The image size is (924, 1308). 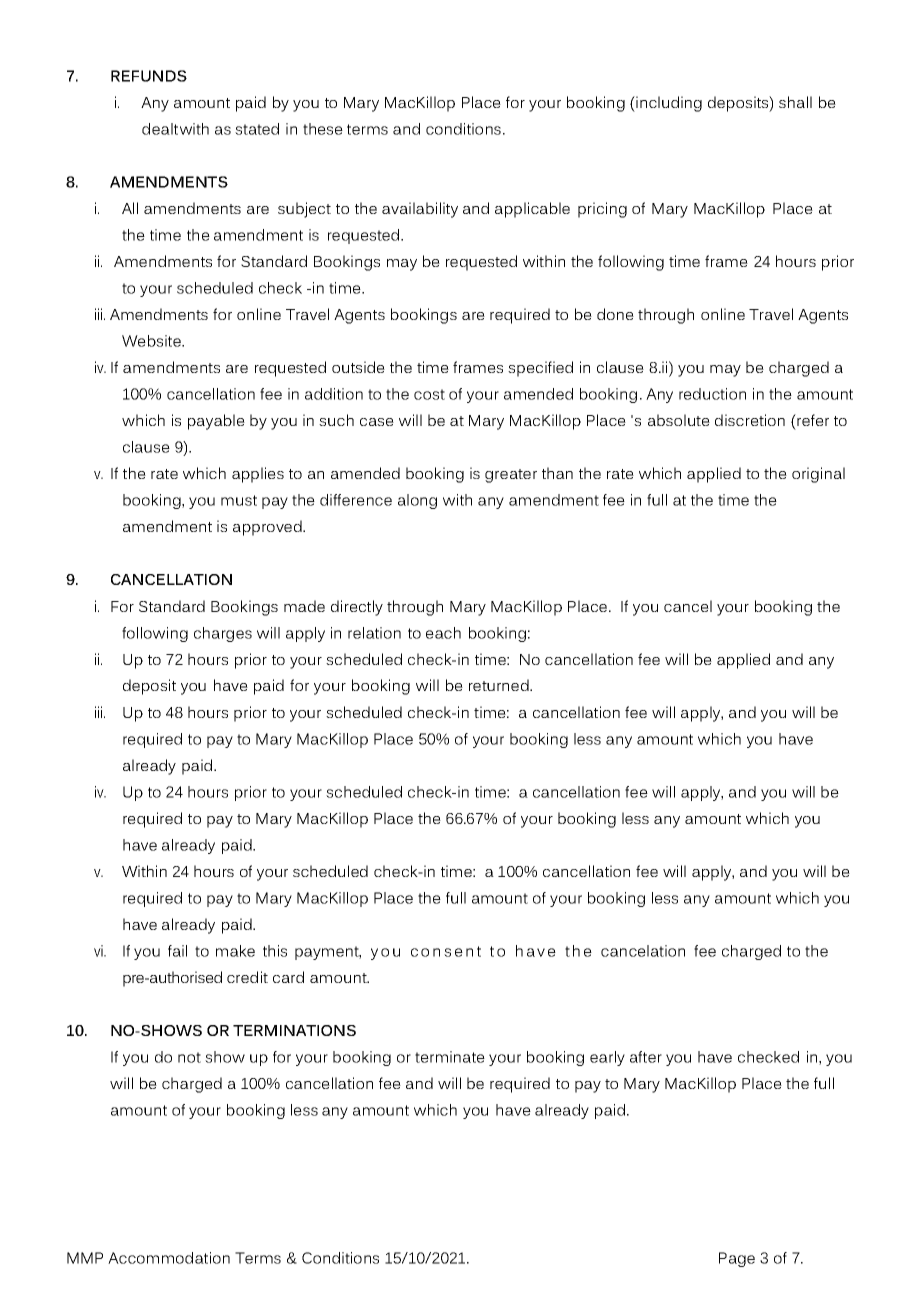 I want to click on cost, so click(x=429, y=394).
